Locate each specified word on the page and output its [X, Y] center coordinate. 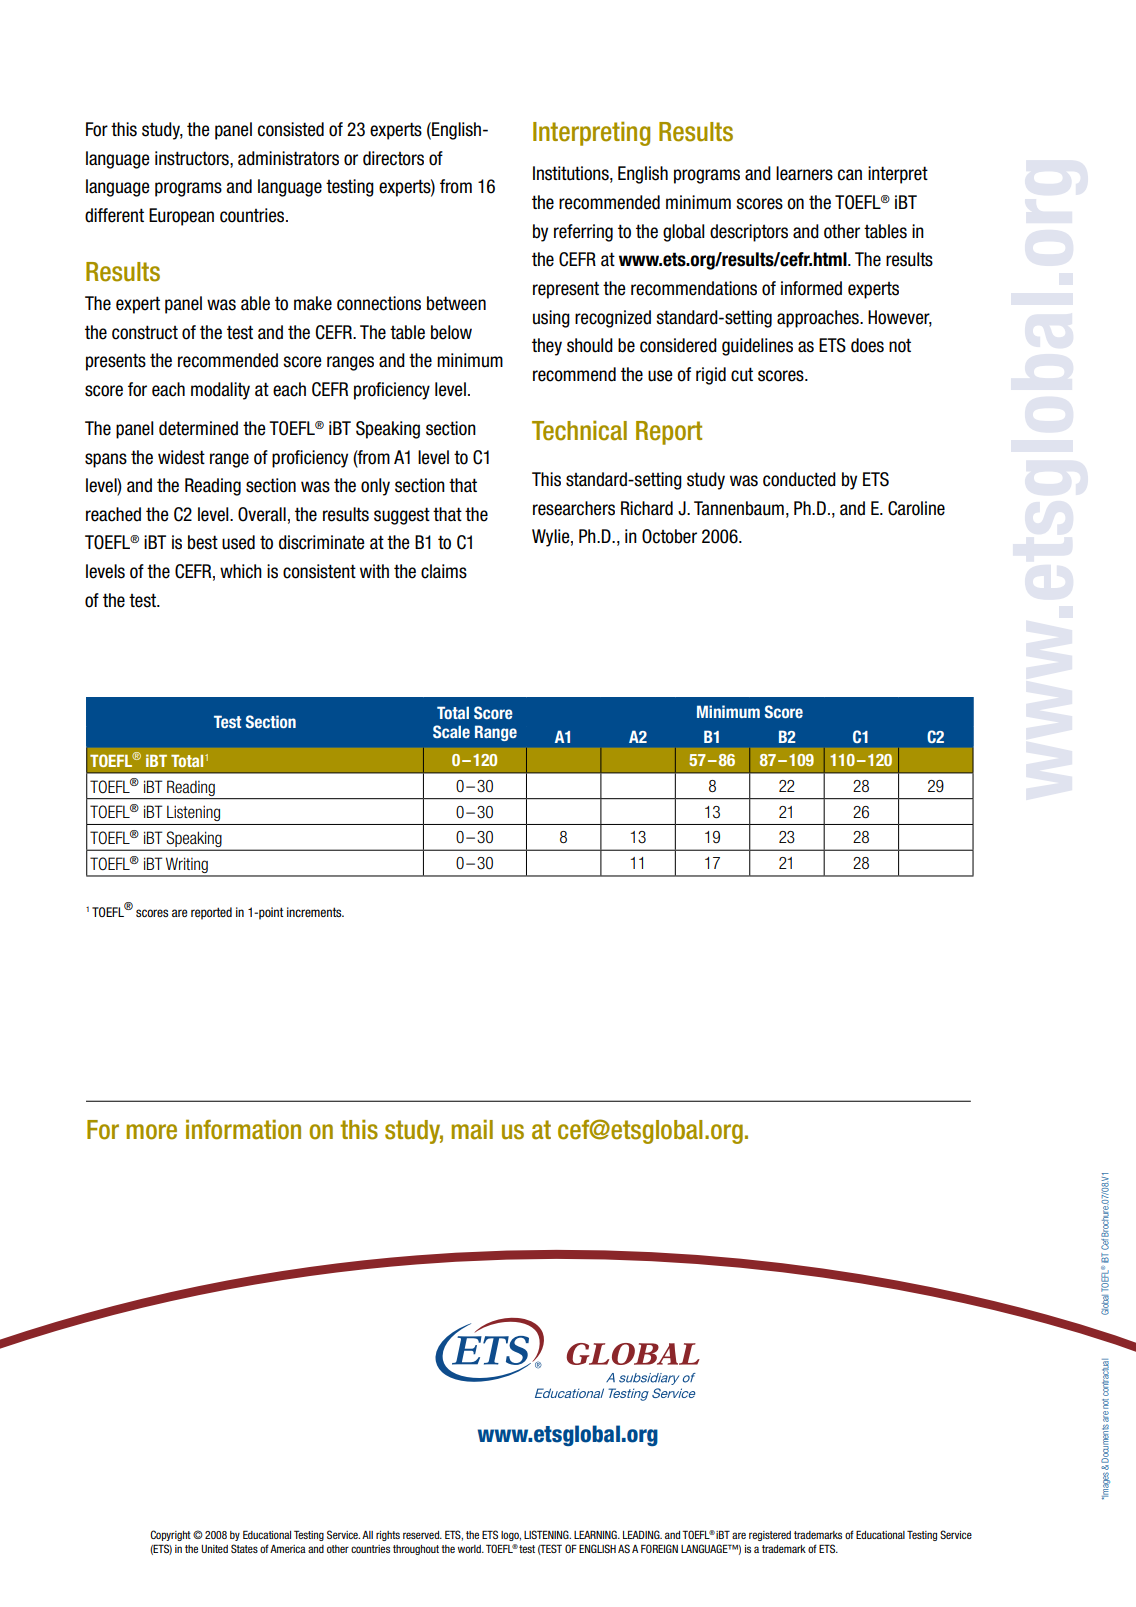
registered [770, 1536]
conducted [799, 479]
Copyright [170, 1535]
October [669, 536]
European [181, 217]
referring [583, 233]
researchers [574, 508]
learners [804, 173]
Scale [451, 731]
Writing [187, 866]
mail [472, 1129]
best [203, 542]
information [243, 1129]
